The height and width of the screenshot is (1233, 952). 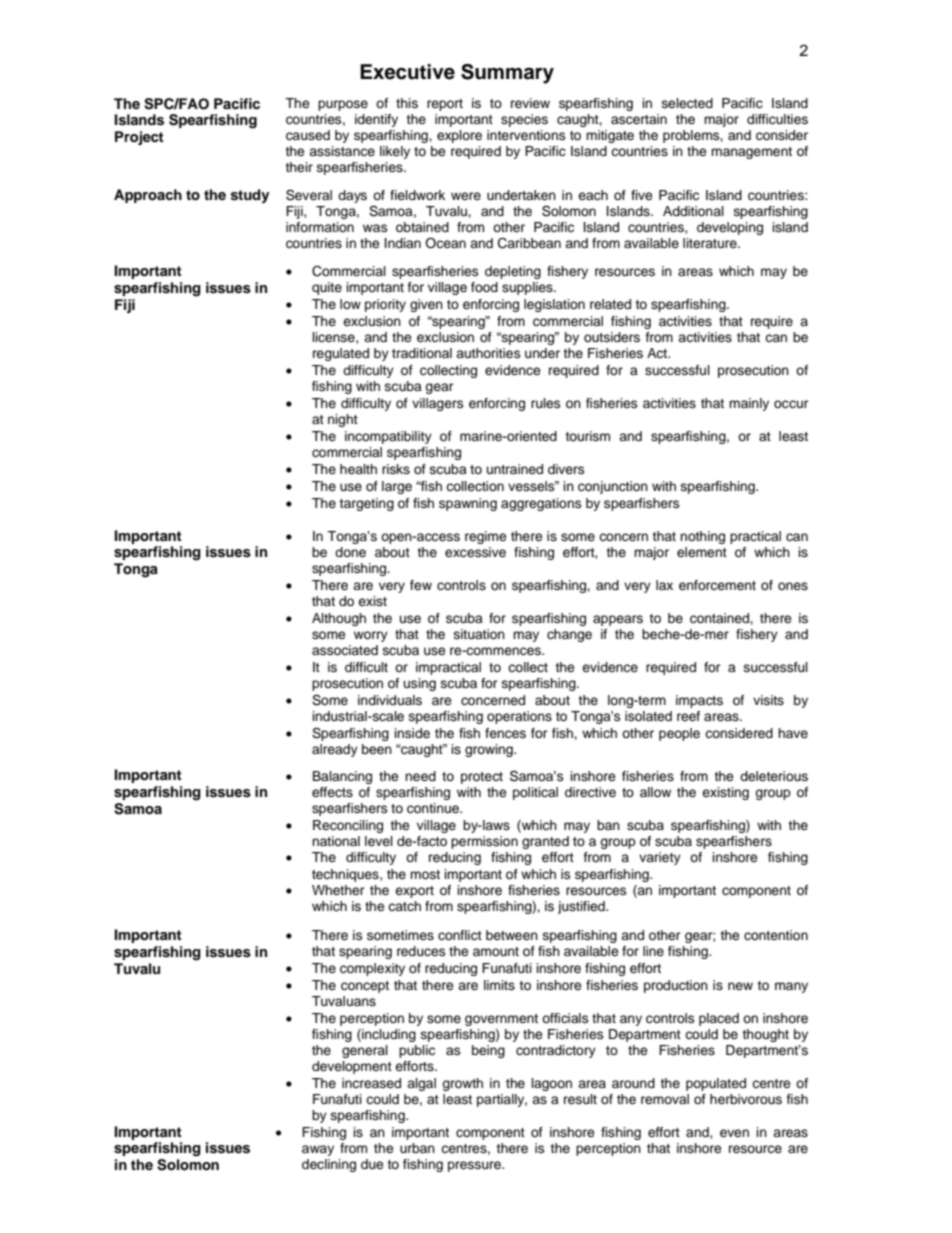 What do you see at coordinates (339, 619) in the screenshot?
I see `Although` at bounding box center [339, 619].
